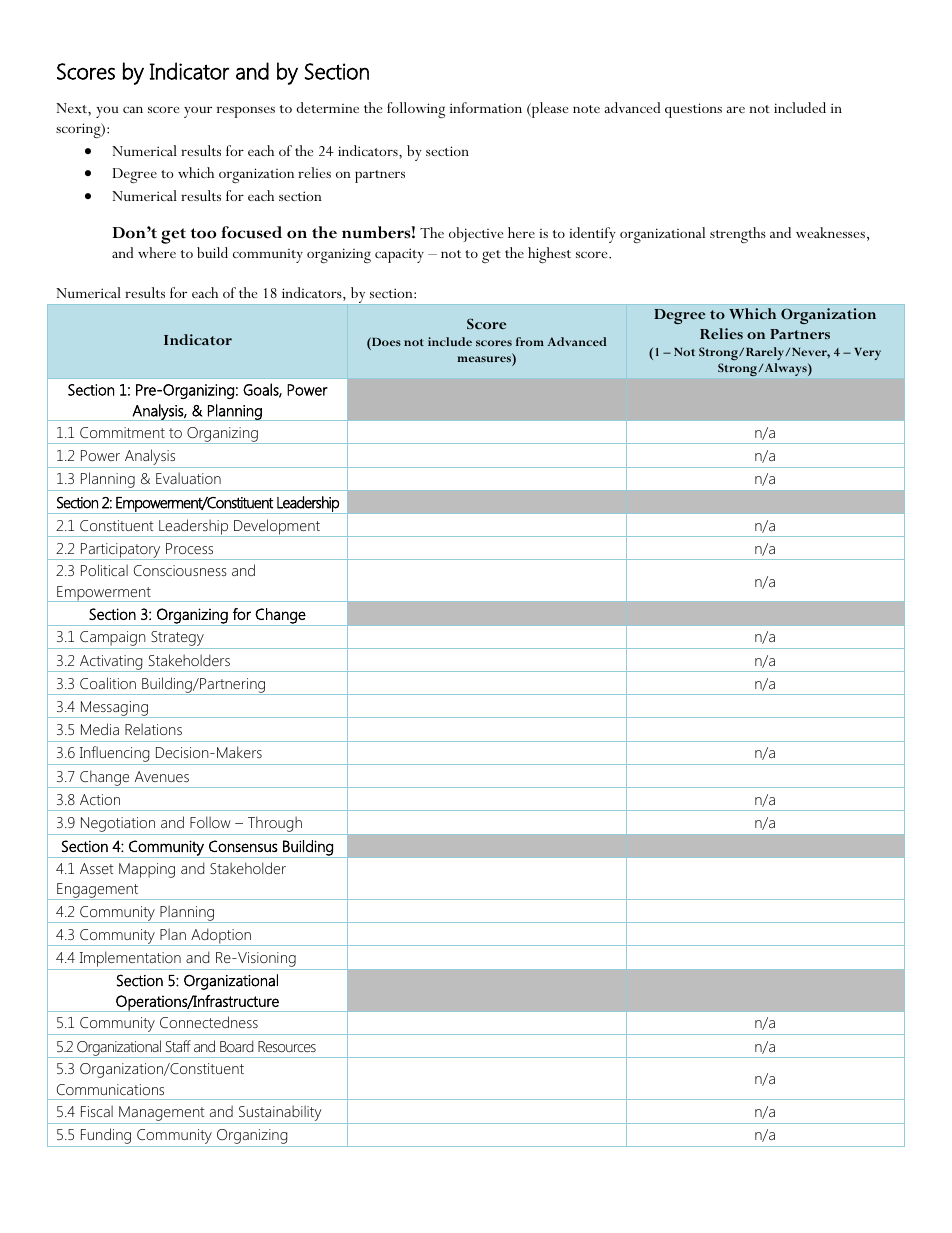  What do you see at coordinates (485, 358) in the page?
I see `measures` at bounding box center [485, 358].
